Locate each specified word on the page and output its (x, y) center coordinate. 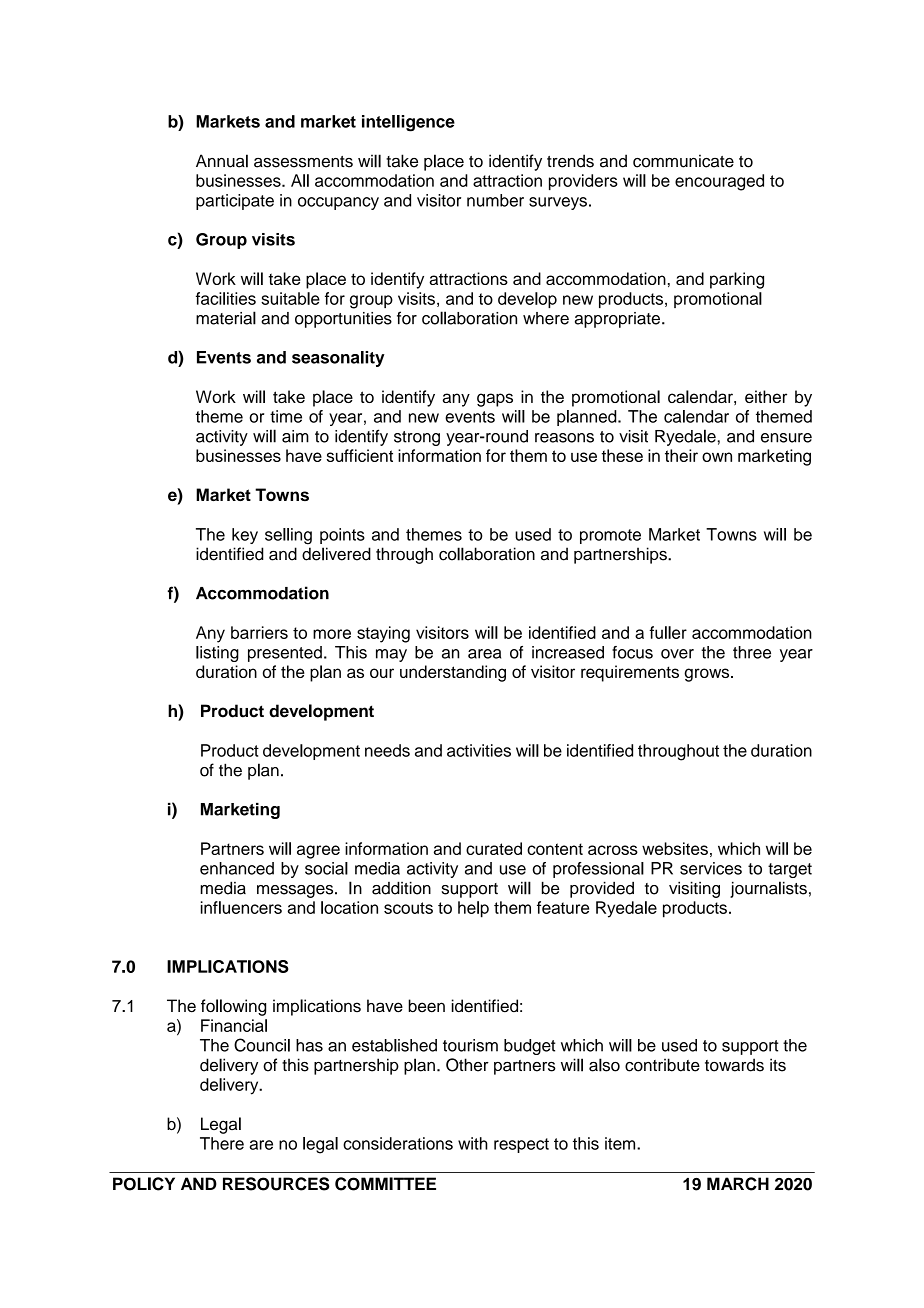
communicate (683, 161)
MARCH (738, 1184)
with (473, 1143)
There (222, 1143)
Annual (222, 161)
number (495, 200)
